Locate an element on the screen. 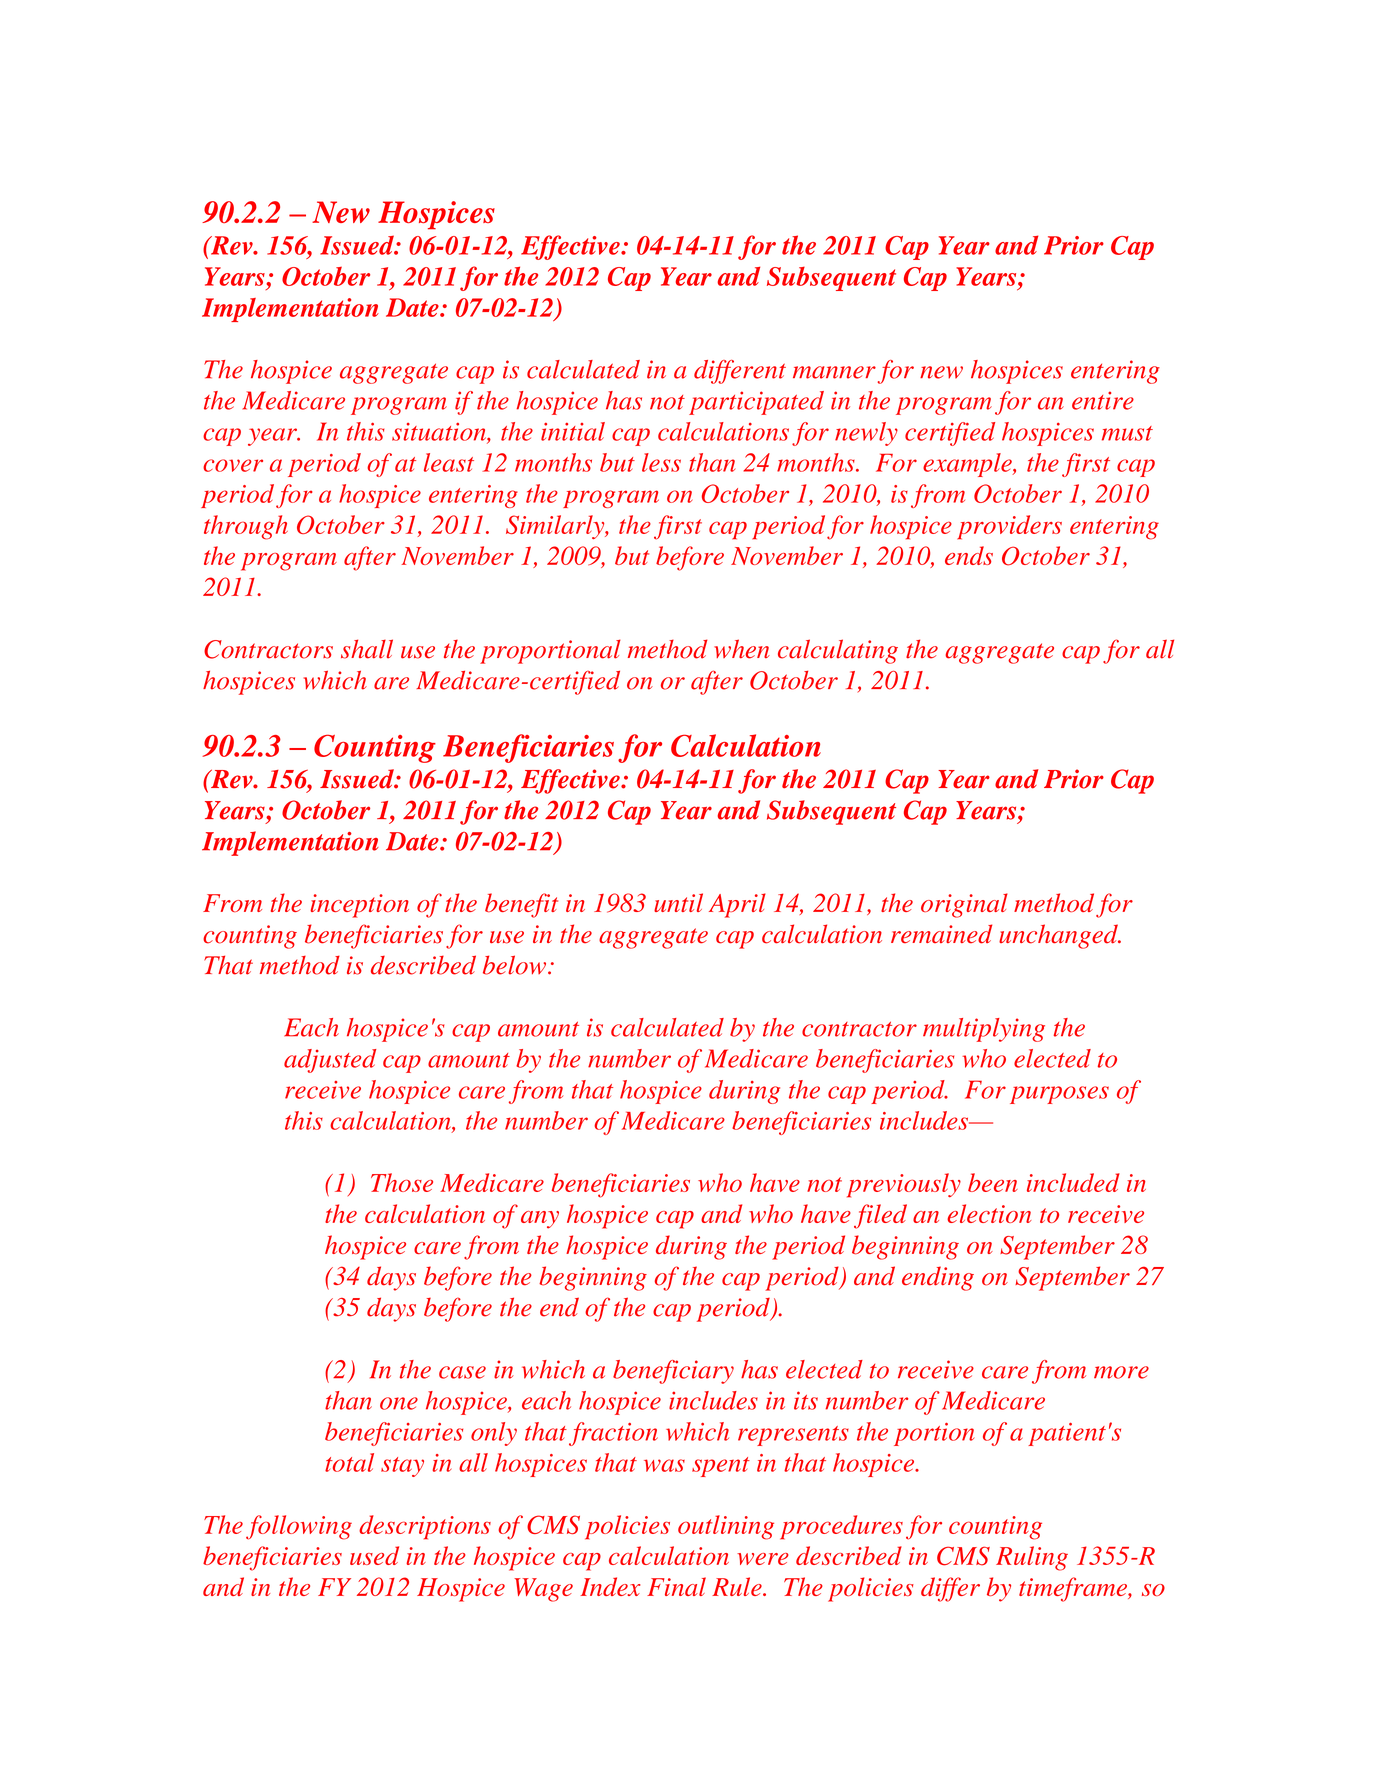  situation is located at coordinates (440, 433).
